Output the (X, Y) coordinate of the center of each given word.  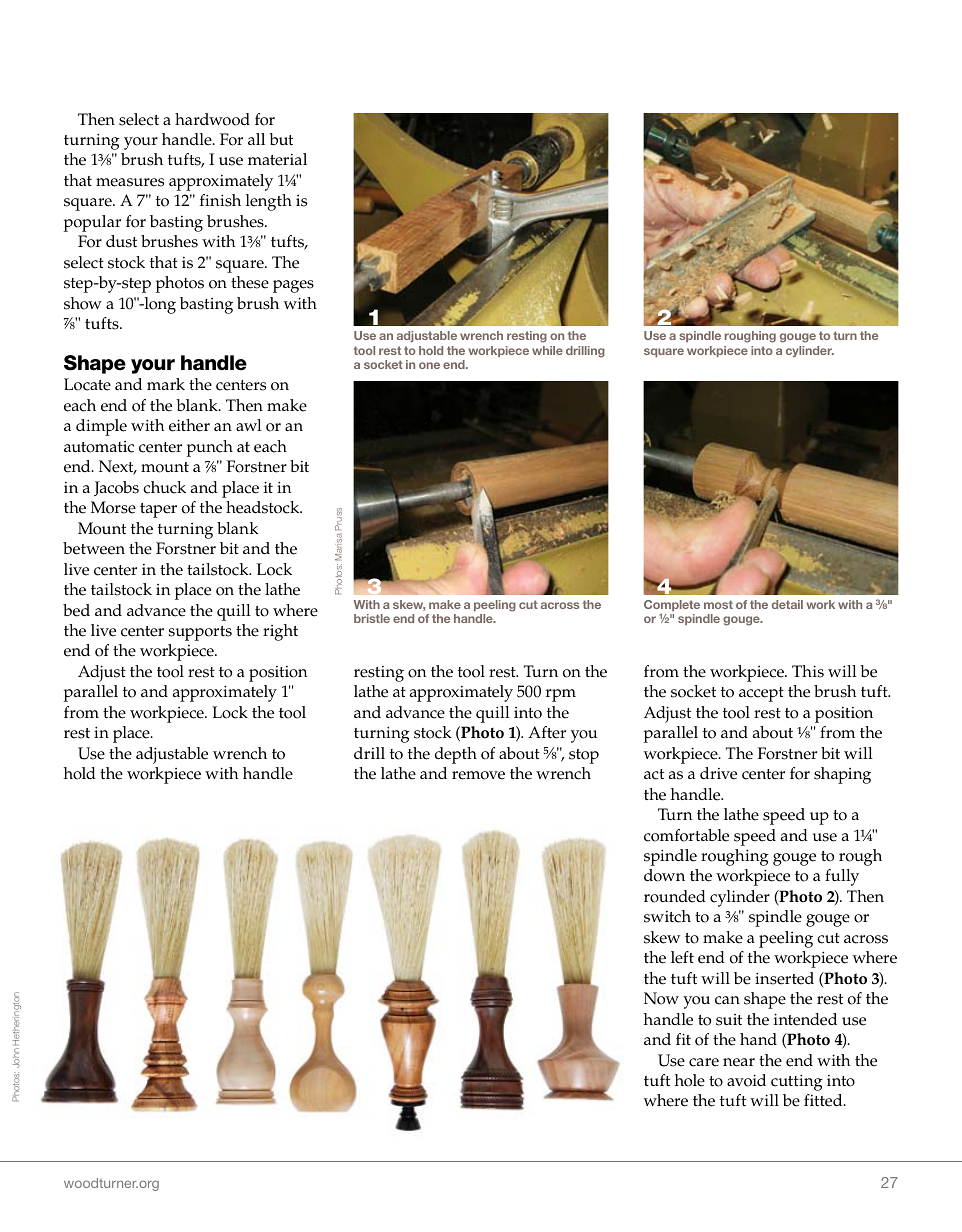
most (718, 604)
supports (200, 633)
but (281, 139)
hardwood (212, 119)
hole (690, 1080)
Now (661, 998)
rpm (561, 695)
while (547, 350)
